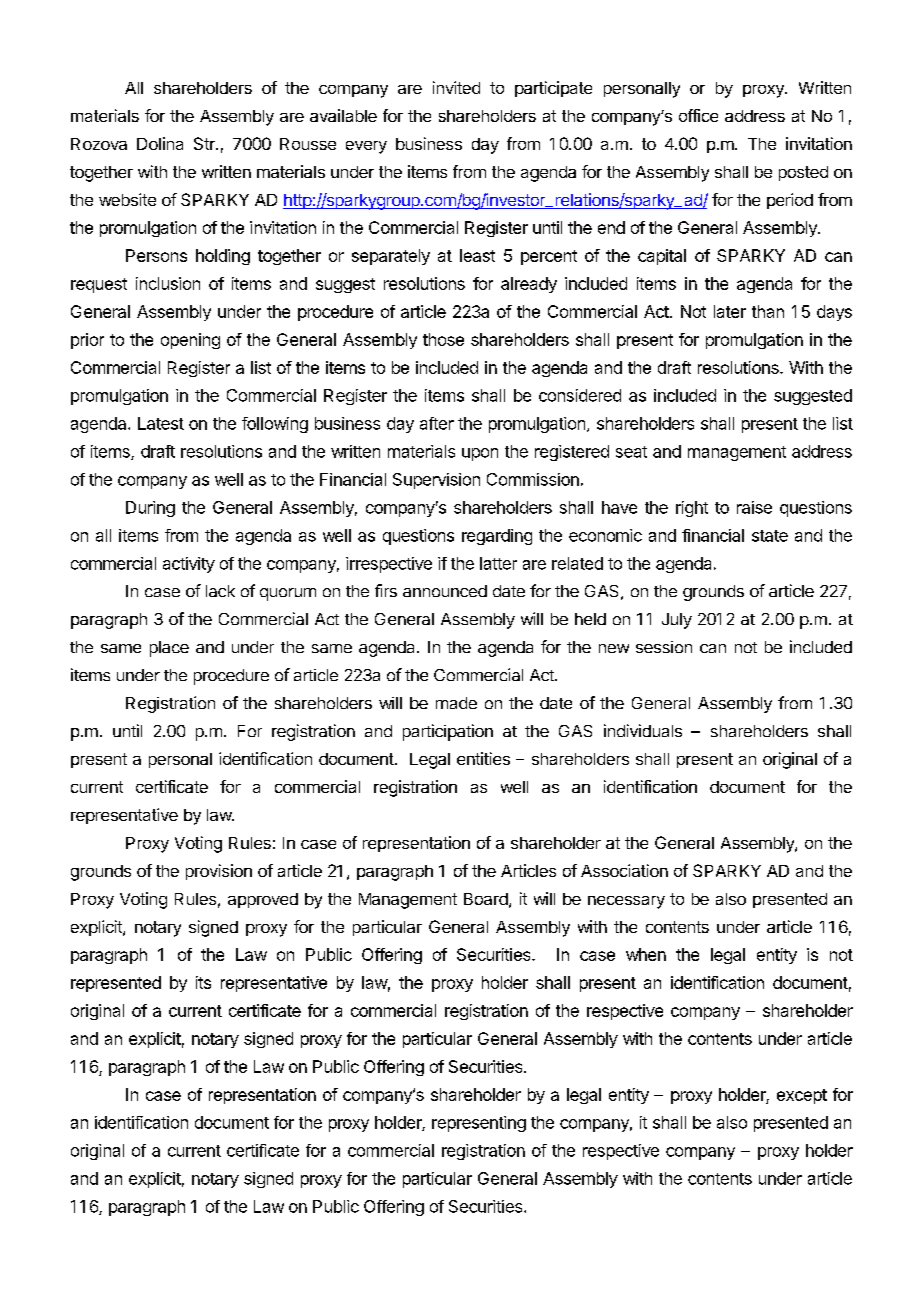  What do you see at coordinates (203, 982) in the screenshot?
I see `its` at bounding box center [203, 982].
